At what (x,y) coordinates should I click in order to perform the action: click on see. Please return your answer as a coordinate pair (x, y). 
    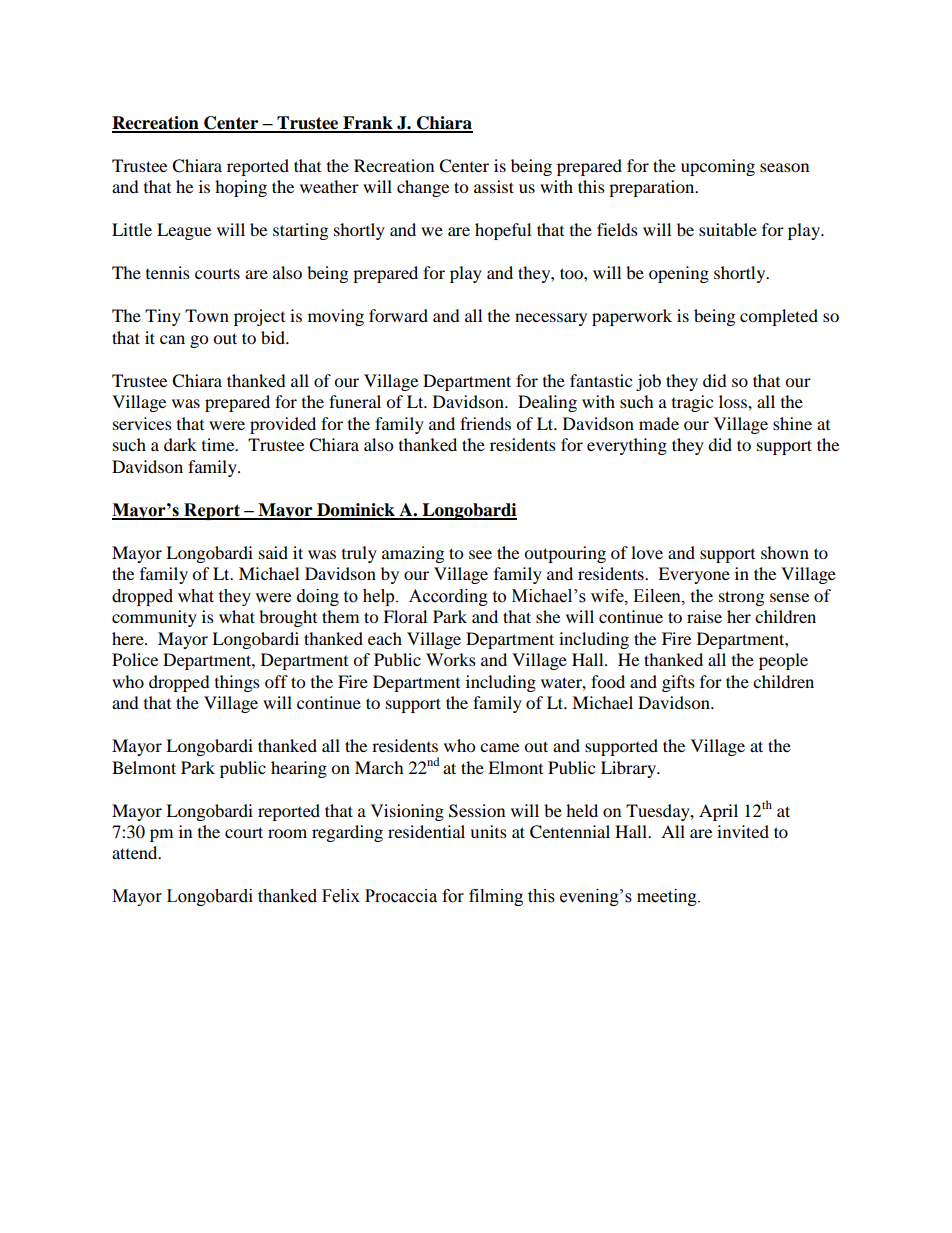
    Looking at the image, I should click on (480, 554).
